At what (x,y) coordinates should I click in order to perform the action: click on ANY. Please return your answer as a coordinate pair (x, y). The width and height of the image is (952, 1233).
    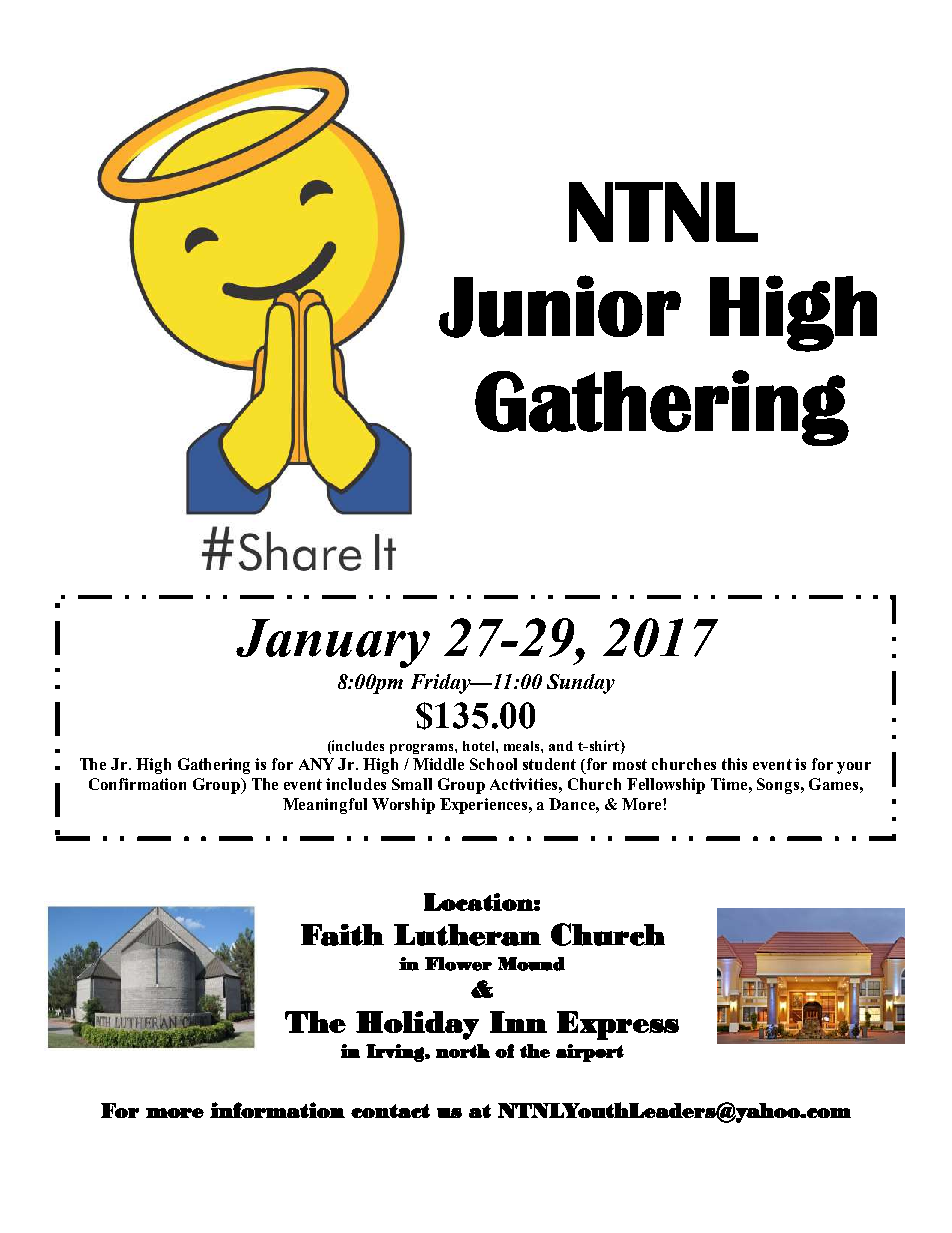
    Looking at the image, I should click on (316, 764).
